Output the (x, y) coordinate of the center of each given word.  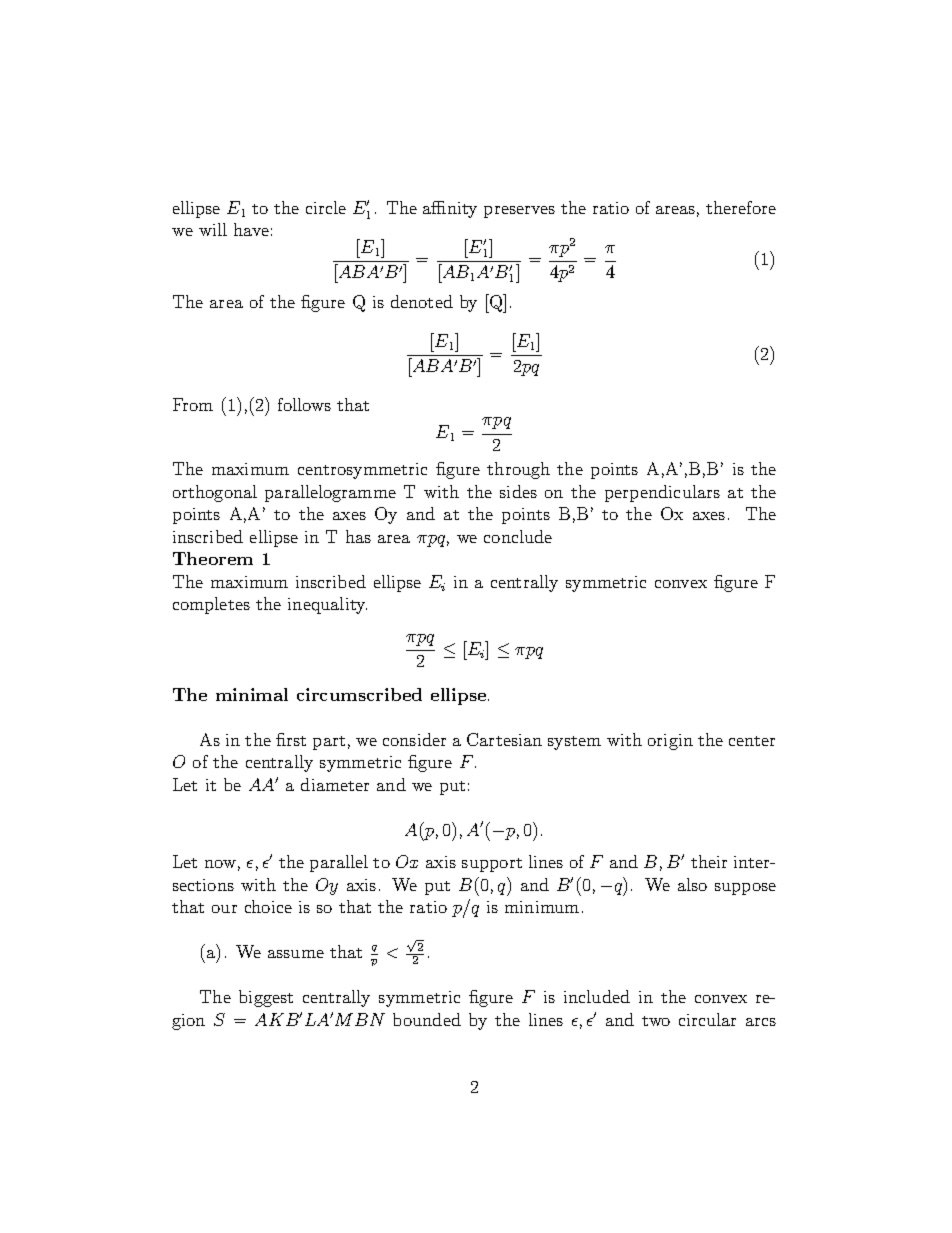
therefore (741, 207)
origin (670, 742)
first (291, 739)
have (251, 229)
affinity (450, 209)
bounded (427, 1019)
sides (518, 491)
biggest (266, 998)
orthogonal (215, 493)
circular (707, 1019)
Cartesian (504, 739)
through (518, 470)
